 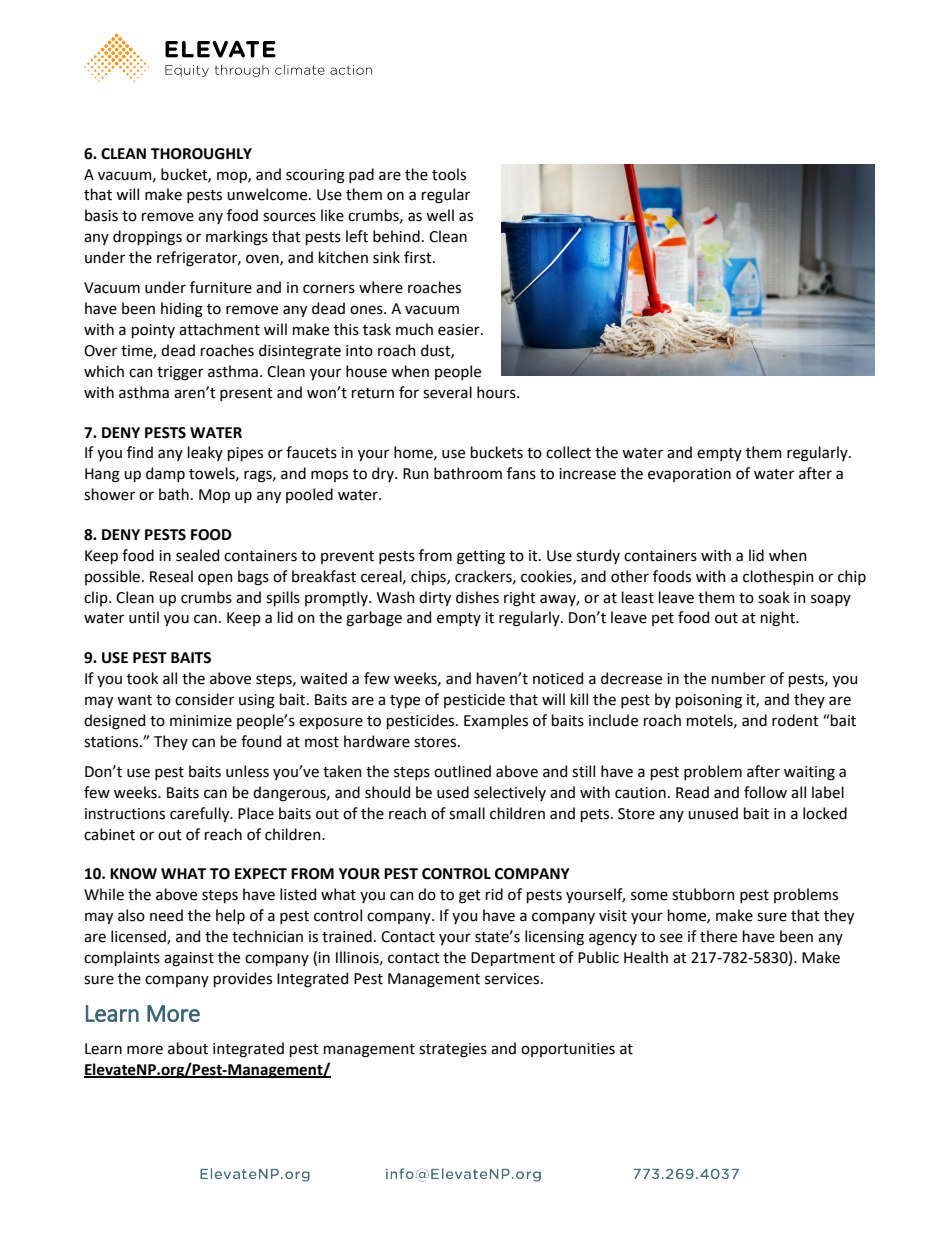 What do you see at coordinates (205, 453) in the screenshot?
I see `leaky` at bounding box center [205, 453].
